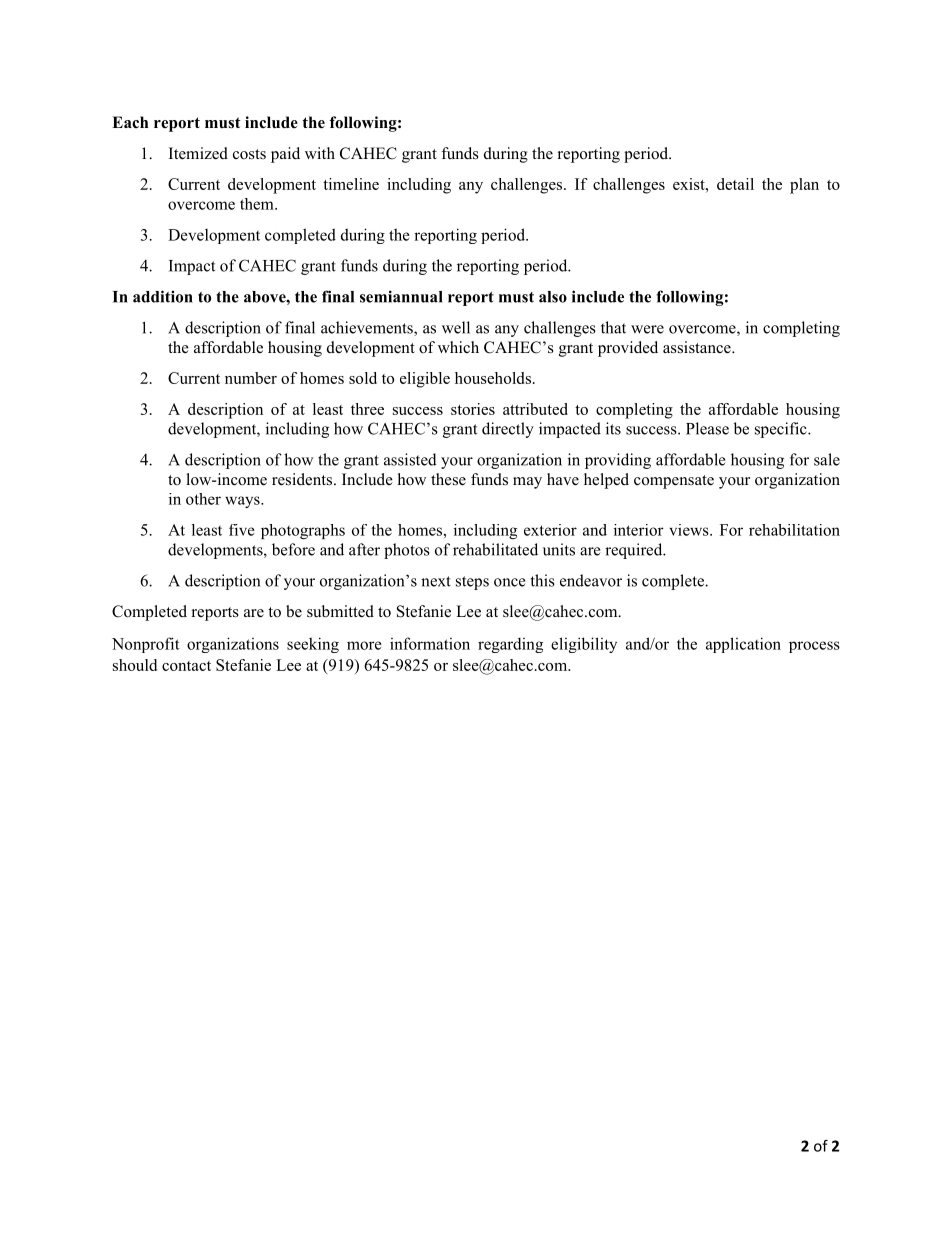 The image size is (952, 1233). Describe the element at coordinates (198, 153) in the image. I see `Itemized` at that location.
